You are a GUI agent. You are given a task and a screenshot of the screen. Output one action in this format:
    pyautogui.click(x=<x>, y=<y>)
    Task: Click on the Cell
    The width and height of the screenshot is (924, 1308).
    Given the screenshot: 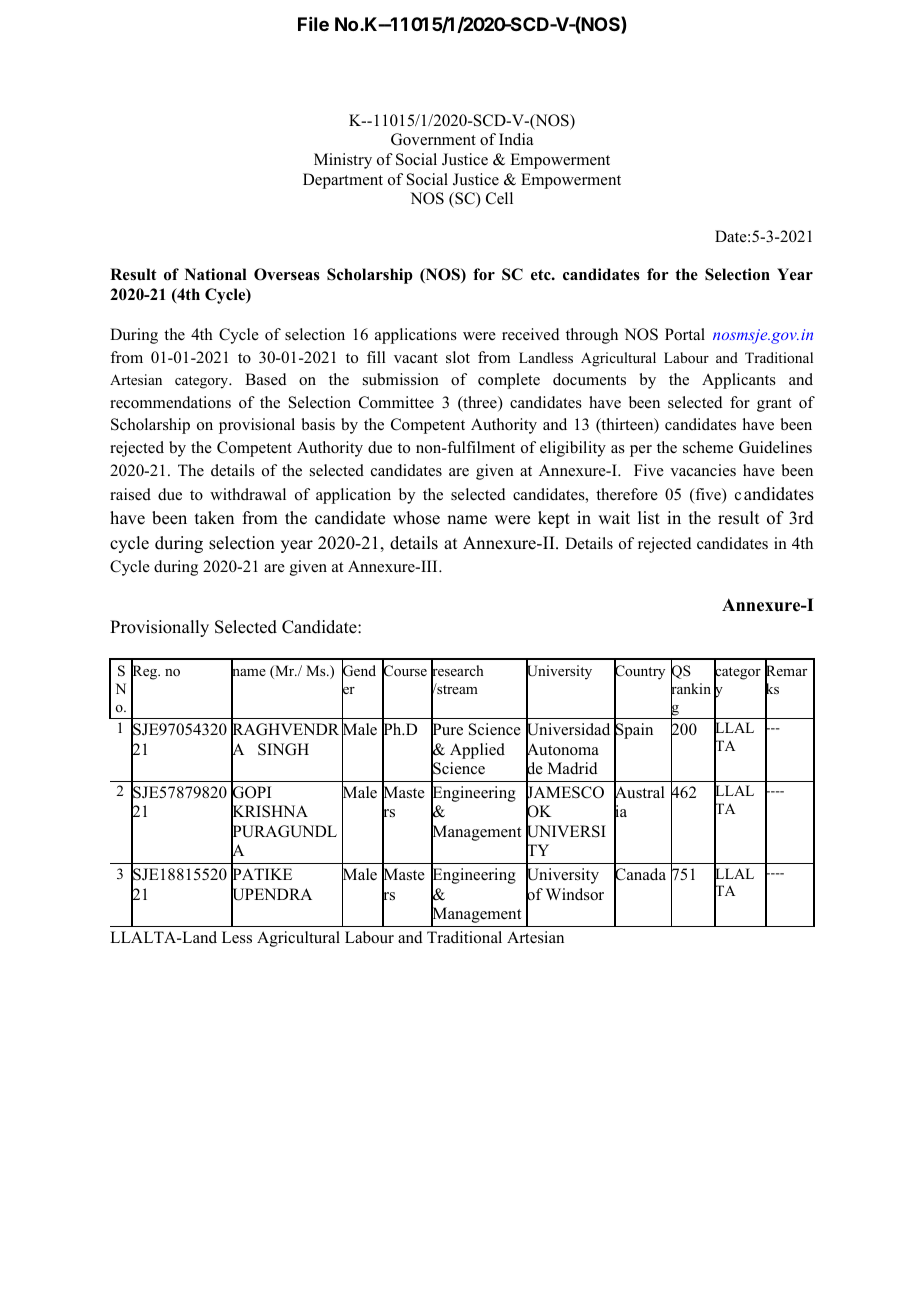 What is the action you would take?
    pyautogui.click(x=499, y=198)
